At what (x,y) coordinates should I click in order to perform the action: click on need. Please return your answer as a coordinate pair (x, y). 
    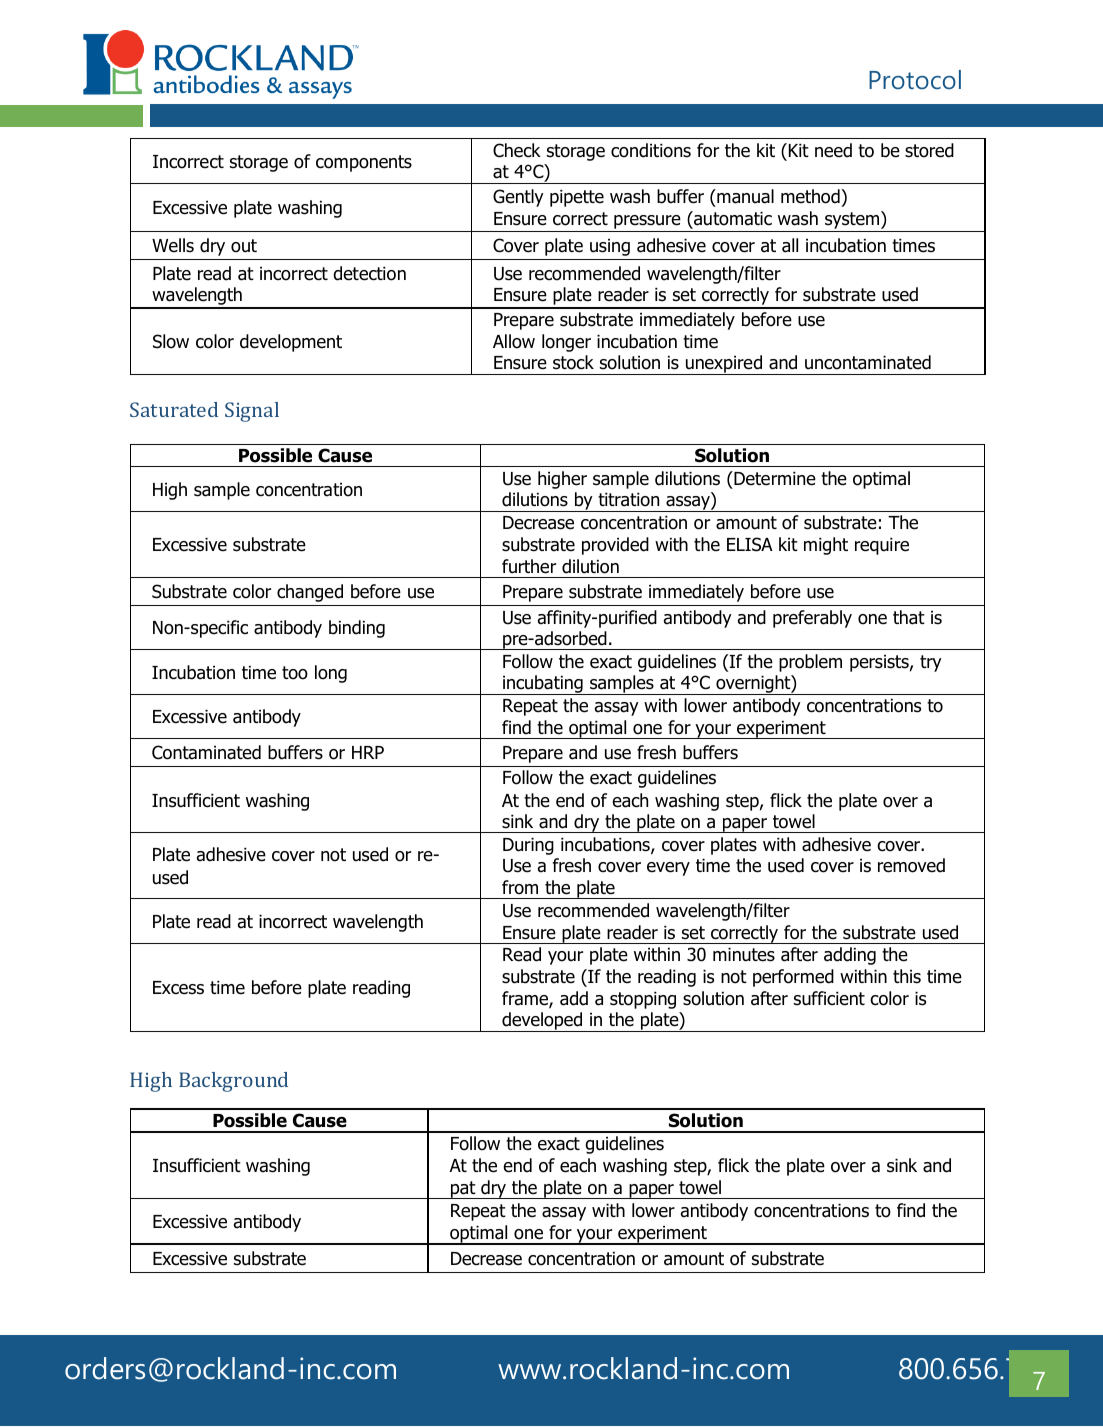
    Looking at the image, I should click on (833, 150).
